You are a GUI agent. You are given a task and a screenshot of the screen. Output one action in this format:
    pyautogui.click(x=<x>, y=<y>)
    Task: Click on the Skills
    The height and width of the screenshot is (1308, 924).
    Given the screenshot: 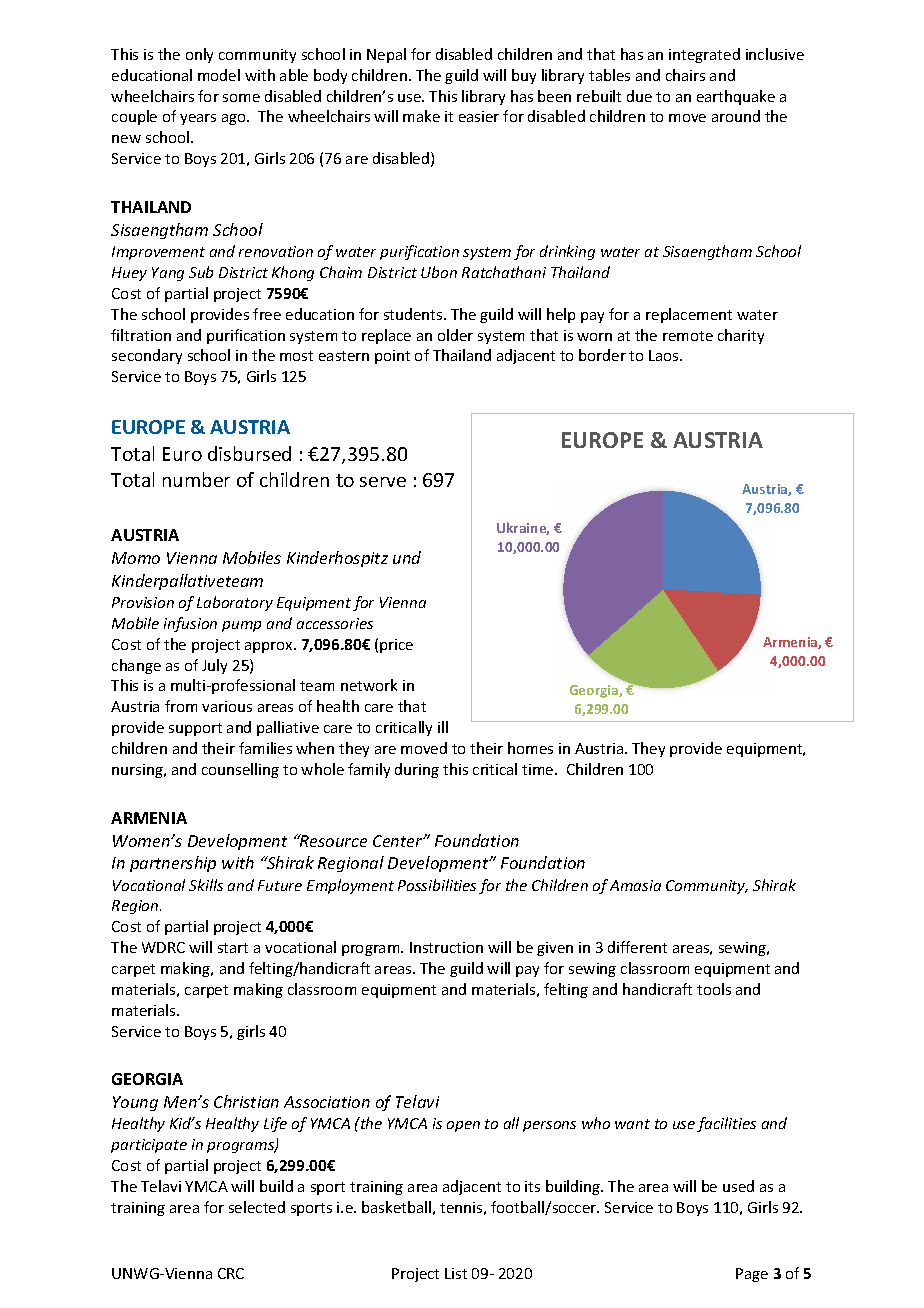 What is the action you would take?
    pyautogui.click(x=206, y=885)
